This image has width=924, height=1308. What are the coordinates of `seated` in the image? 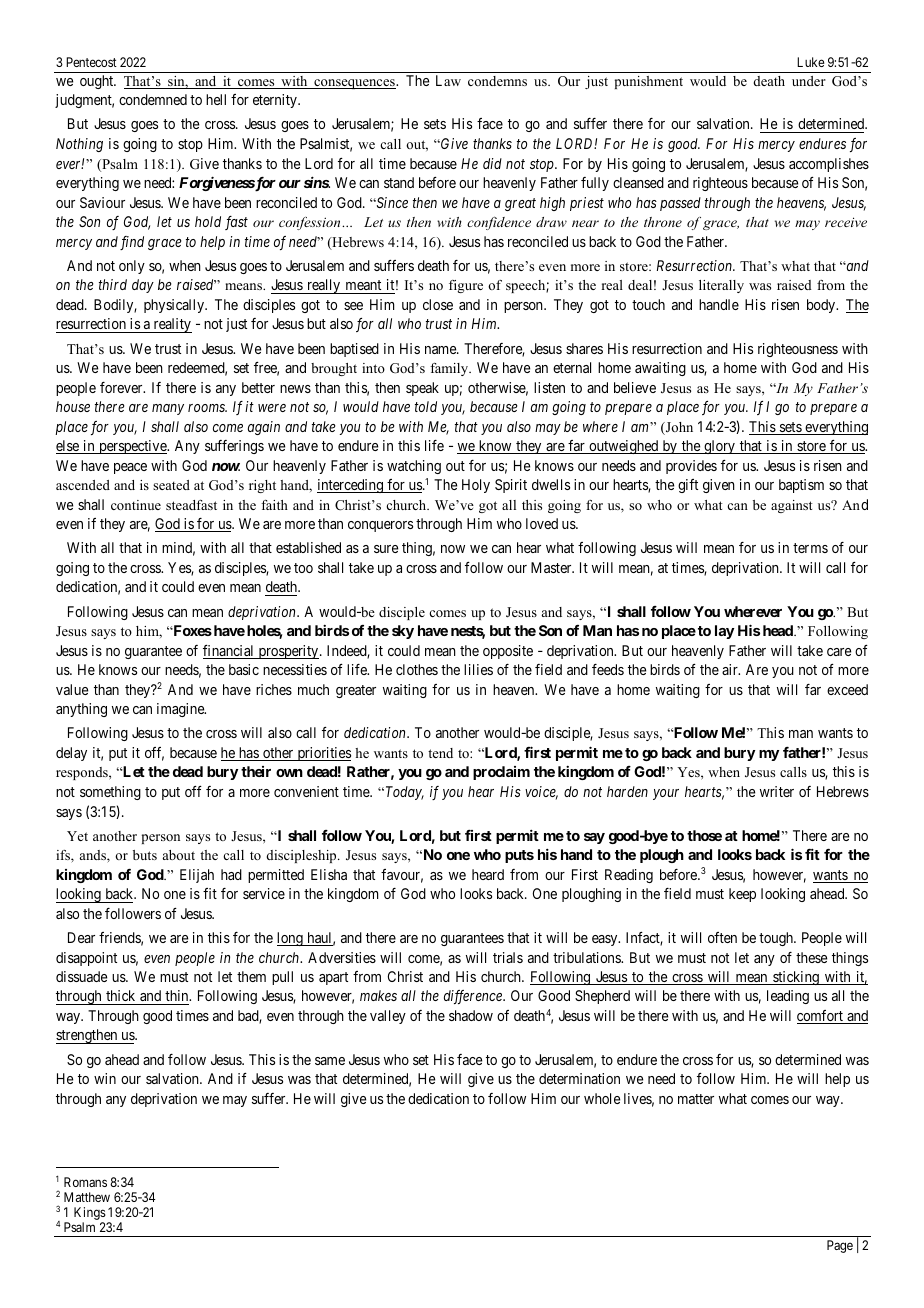 It's located at (171, 485).
